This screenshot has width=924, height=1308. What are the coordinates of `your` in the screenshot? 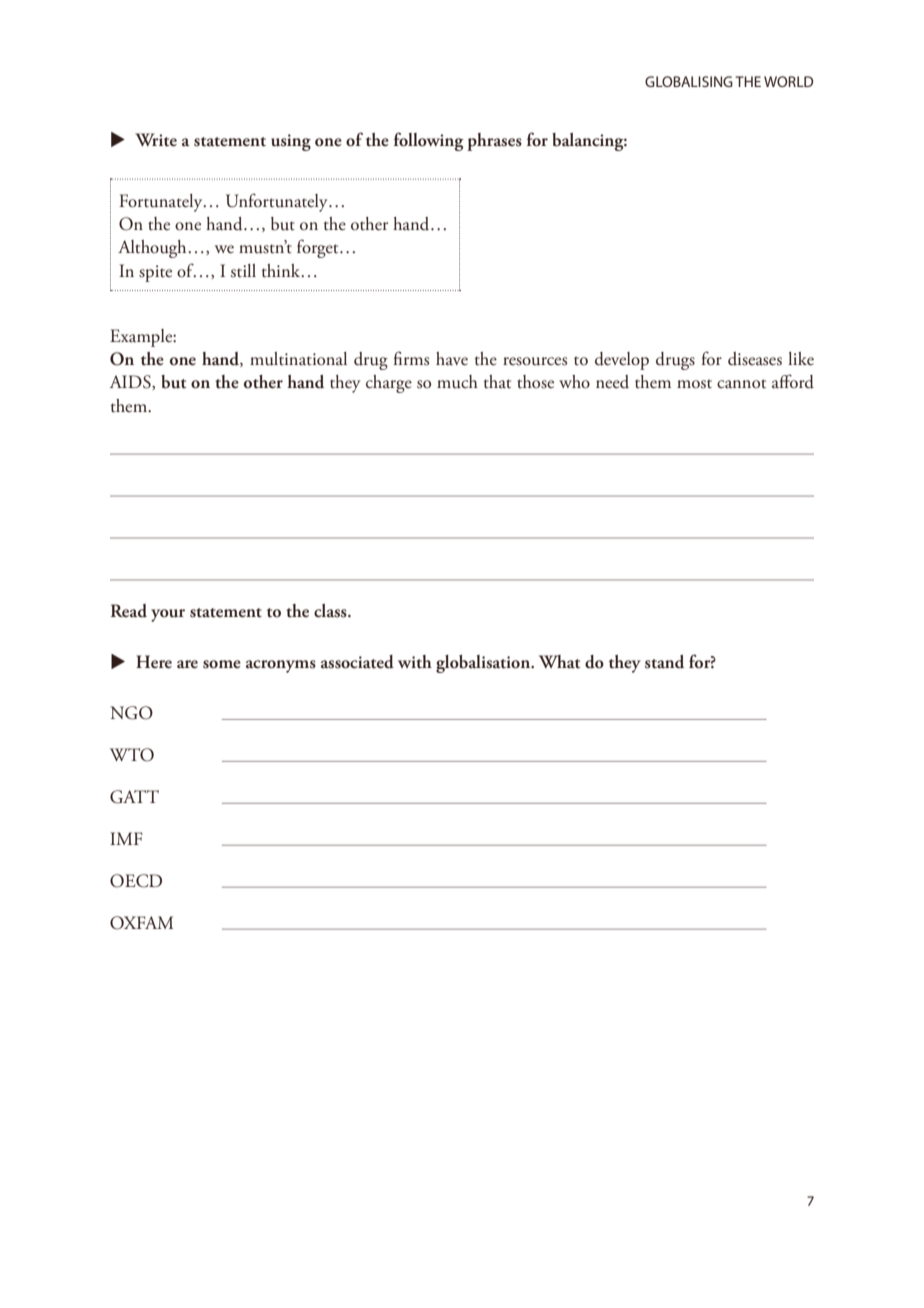 It's located at (168, 615).
